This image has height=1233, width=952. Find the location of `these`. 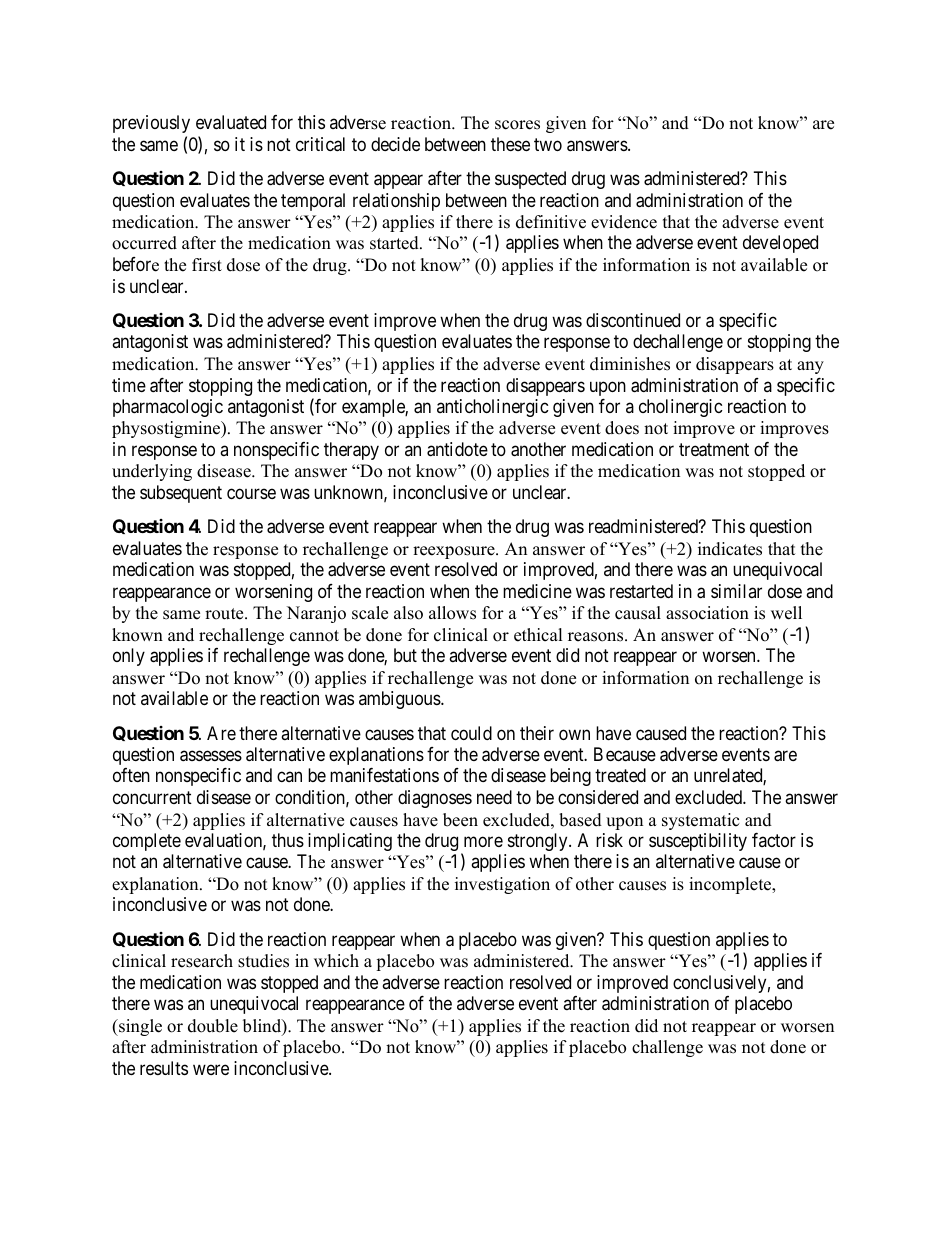

these is located at coordinates (510, 144).
